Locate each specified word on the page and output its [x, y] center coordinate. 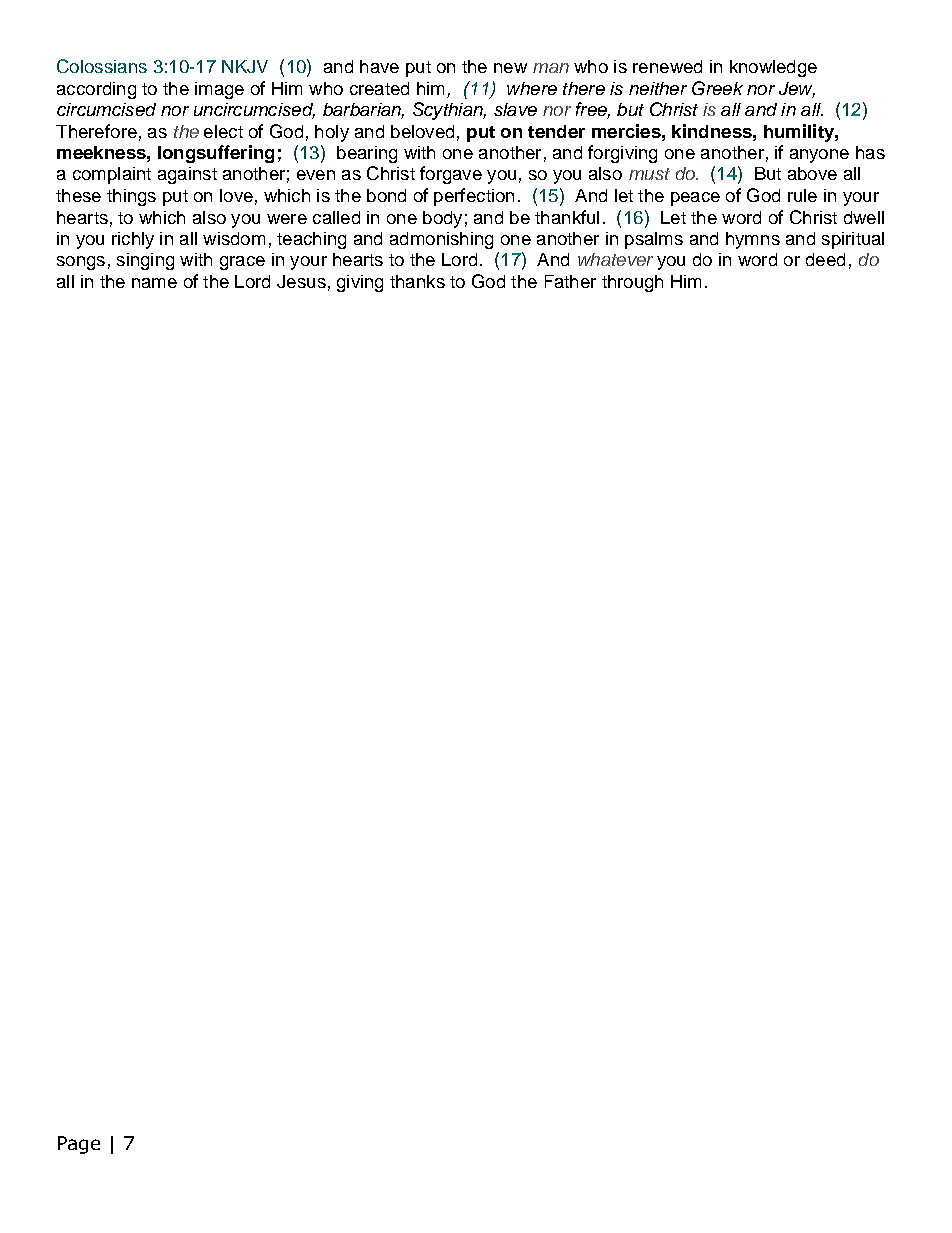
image [219, 90]
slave [515, 109]
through [632, 283]
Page [79, 1145]
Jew [797, 89]
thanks [417, 281]
